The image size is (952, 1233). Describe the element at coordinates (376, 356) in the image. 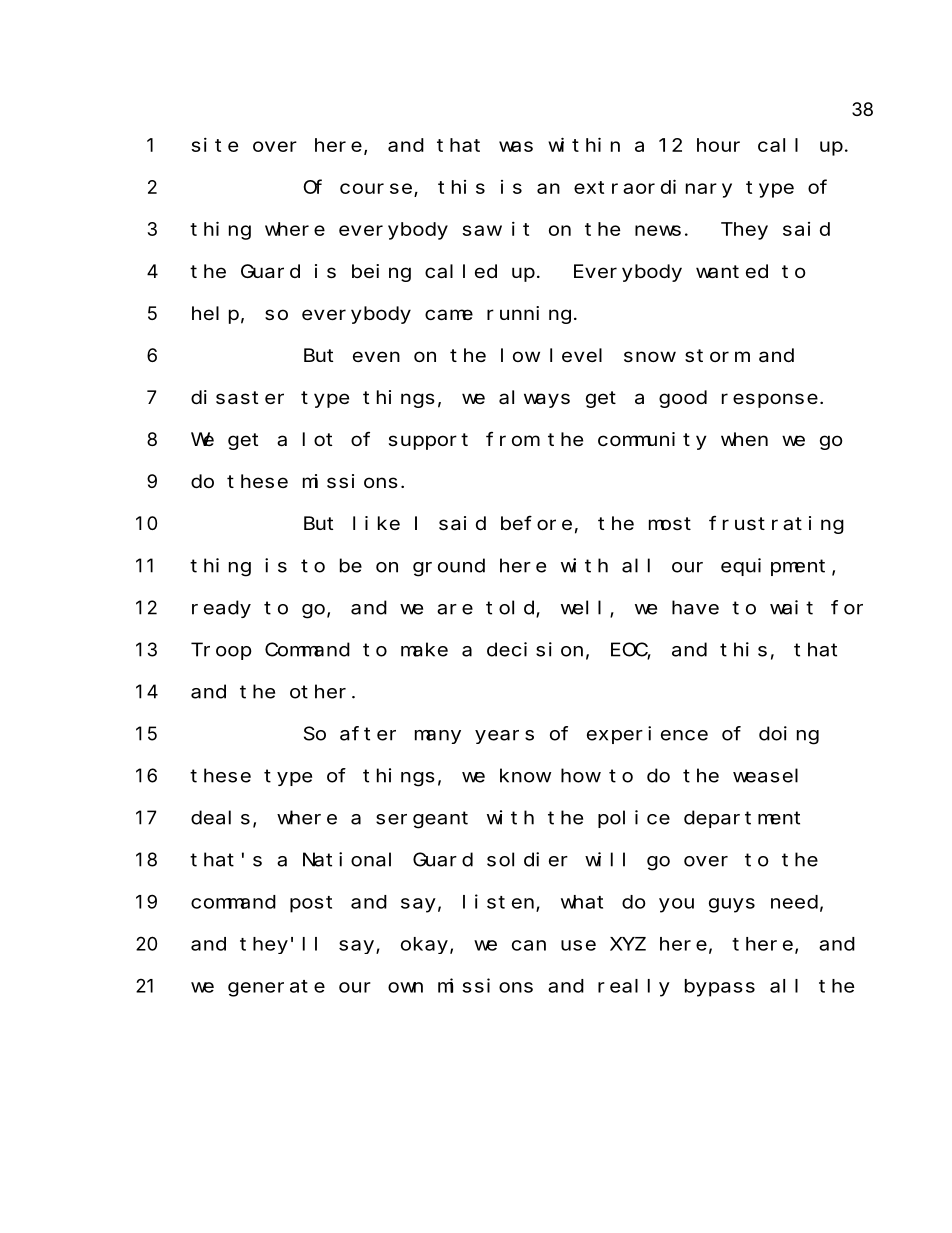

I see `even` at that location.
